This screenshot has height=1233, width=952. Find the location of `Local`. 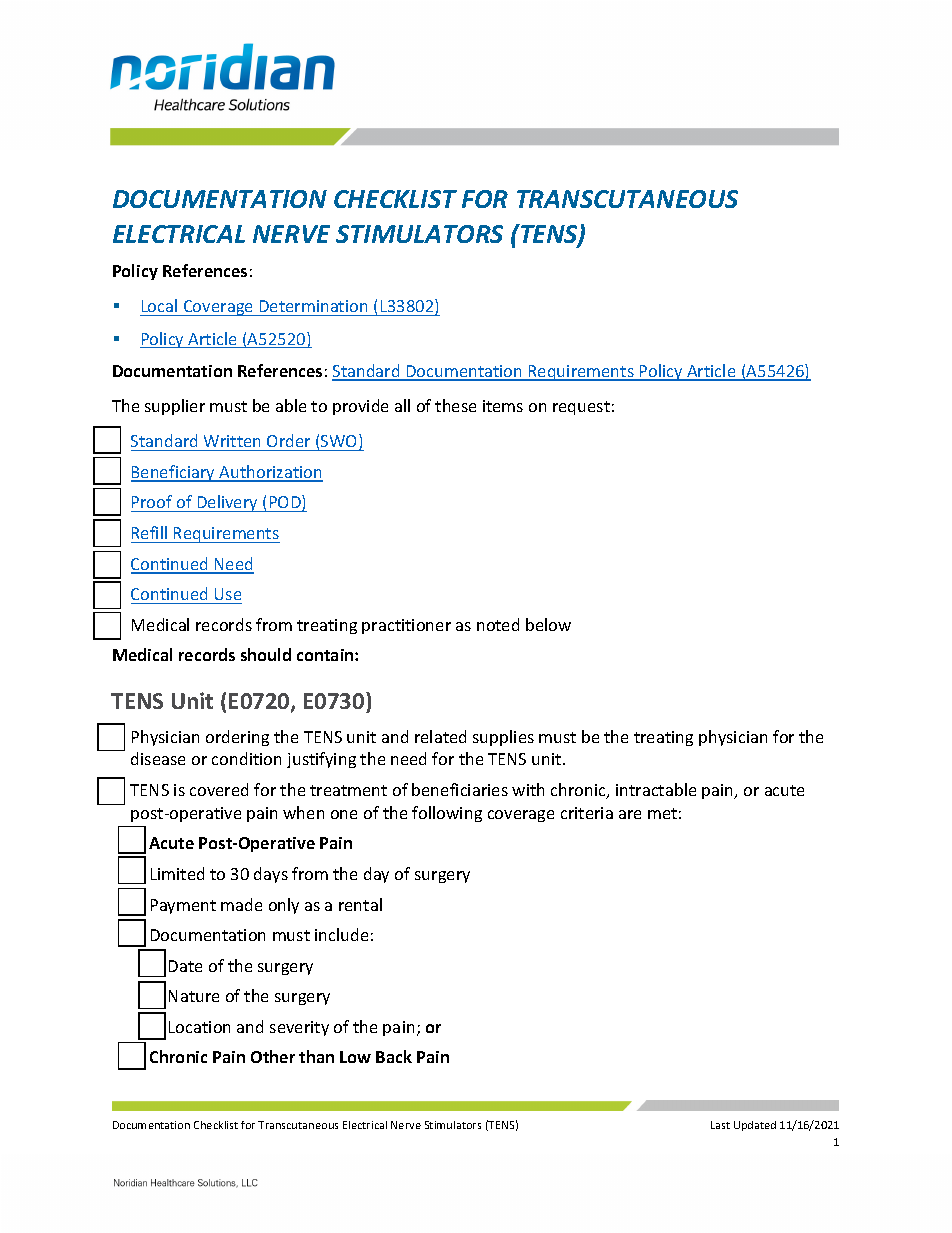

Local is located at coordinates (160, 307).
